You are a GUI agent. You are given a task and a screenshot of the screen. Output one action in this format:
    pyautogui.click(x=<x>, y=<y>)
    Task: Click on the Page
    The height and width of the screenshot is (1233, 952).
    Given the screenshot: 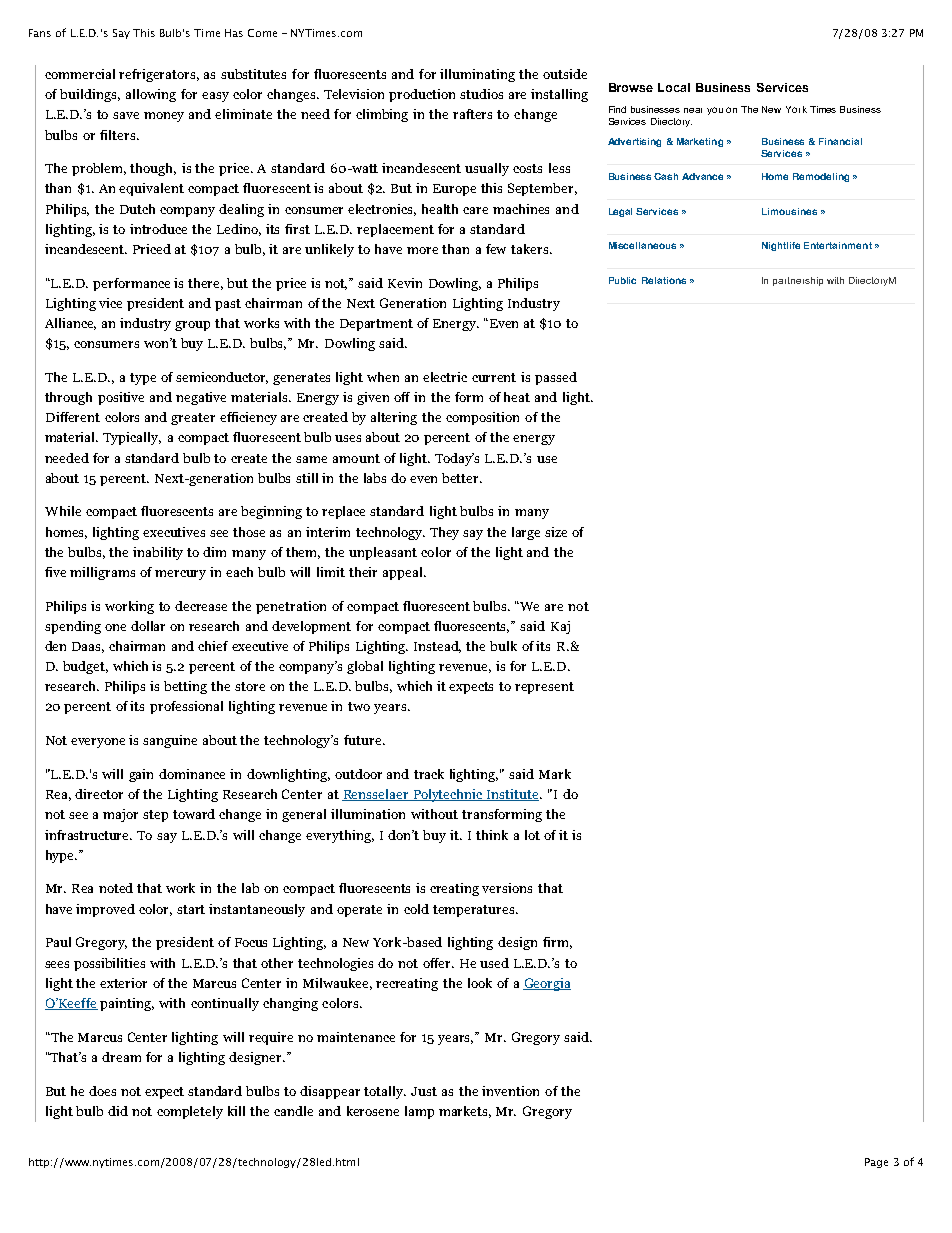 What is the action you would take?
    pyautogui.click(x=876, y=1163)
